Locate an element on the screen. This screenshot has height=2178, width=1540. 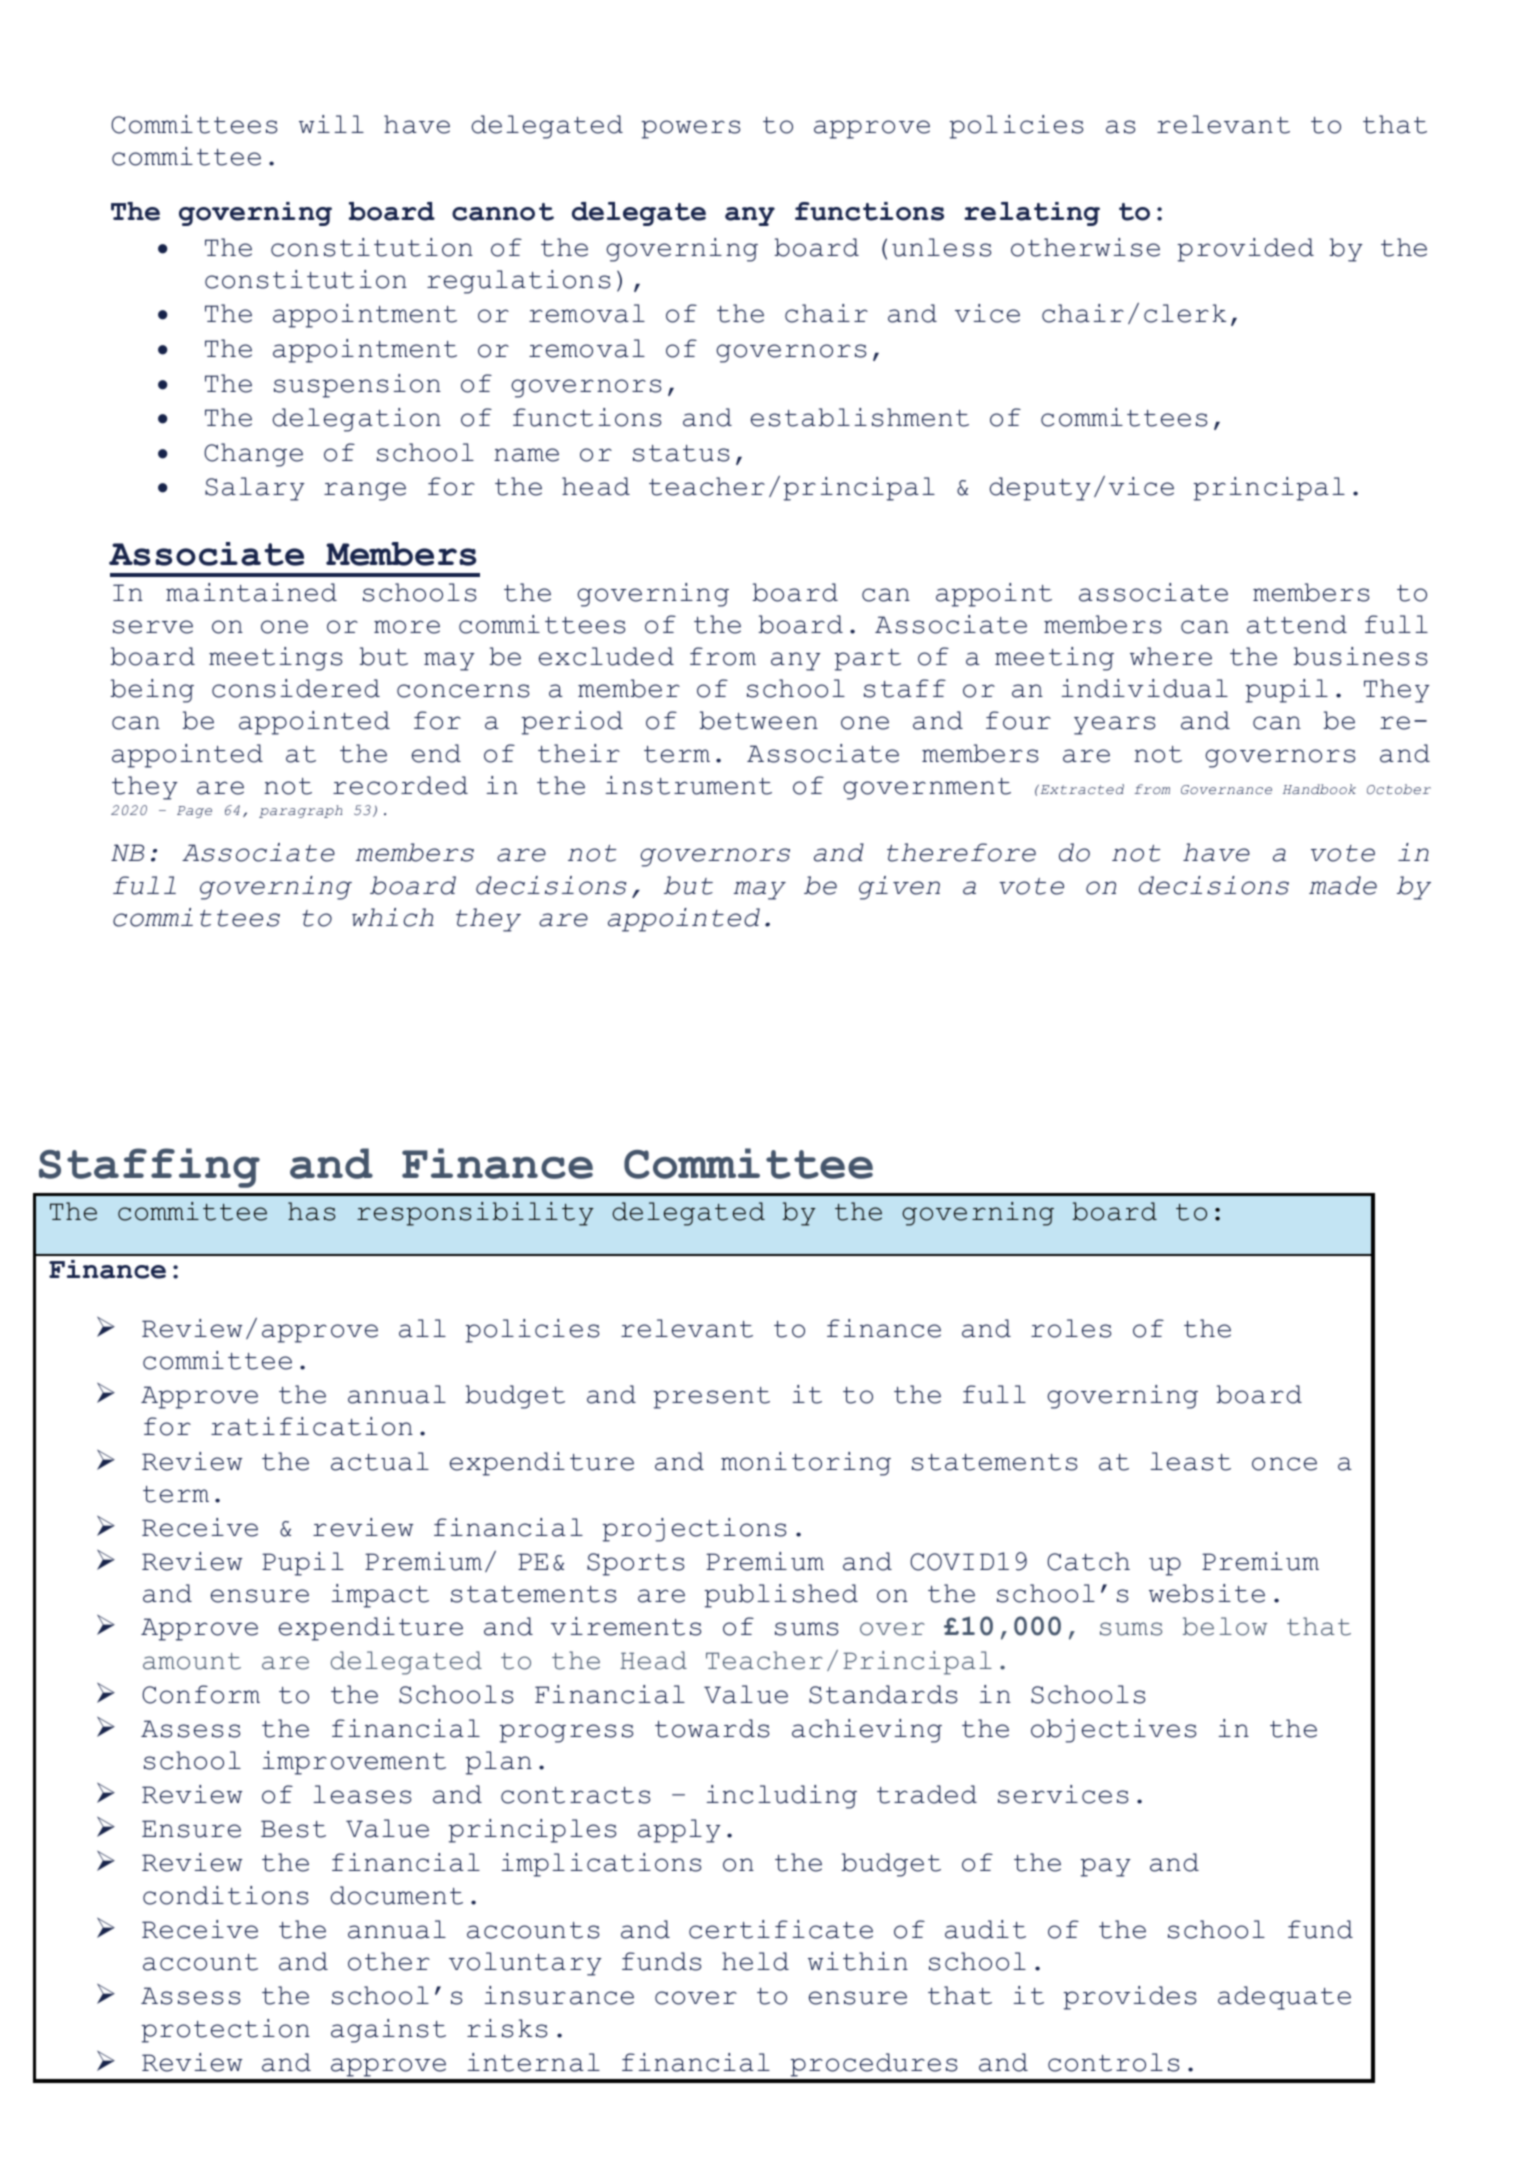
powers is located at coordinates (690, 129).
